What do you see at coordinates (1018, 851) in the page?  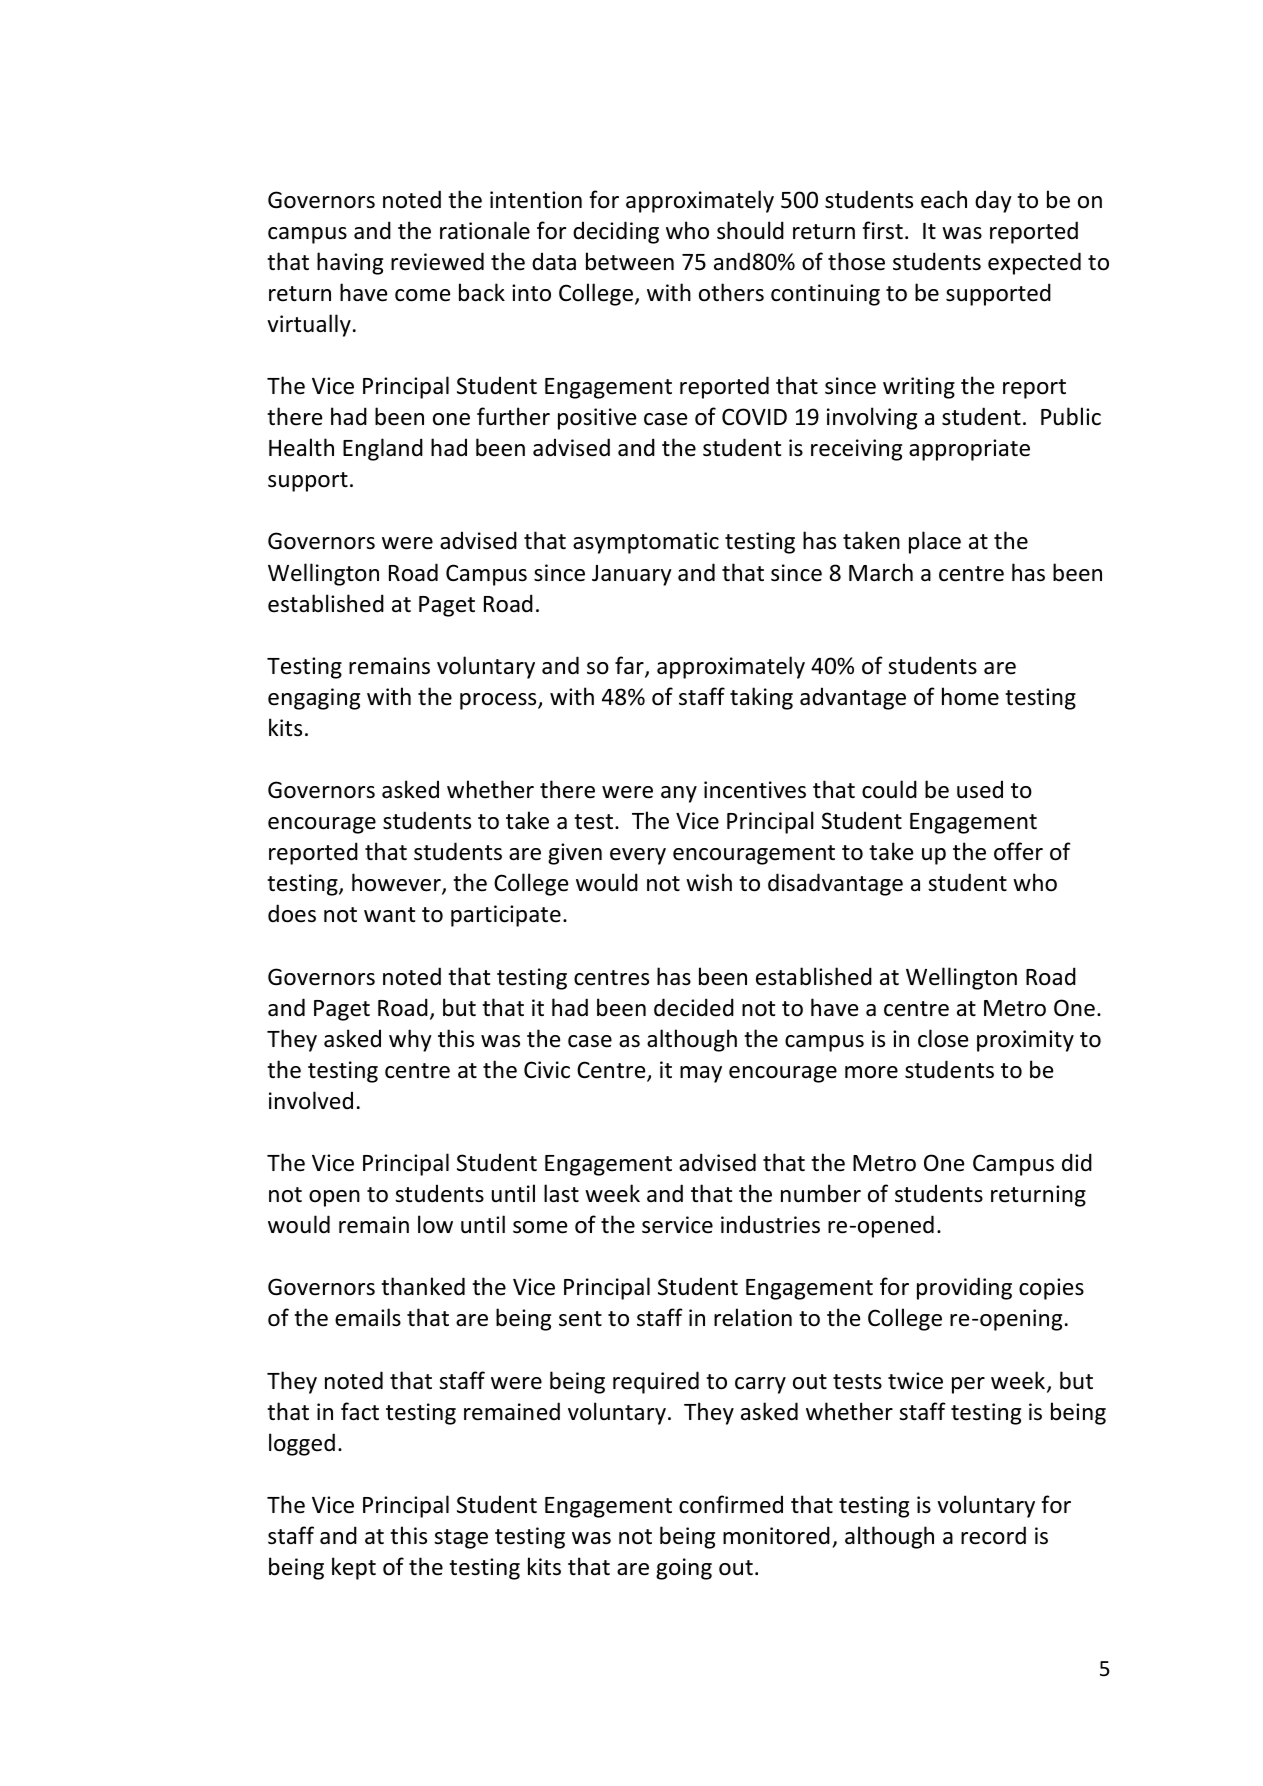 I see `offer` at bounding box center [1018, 851].
